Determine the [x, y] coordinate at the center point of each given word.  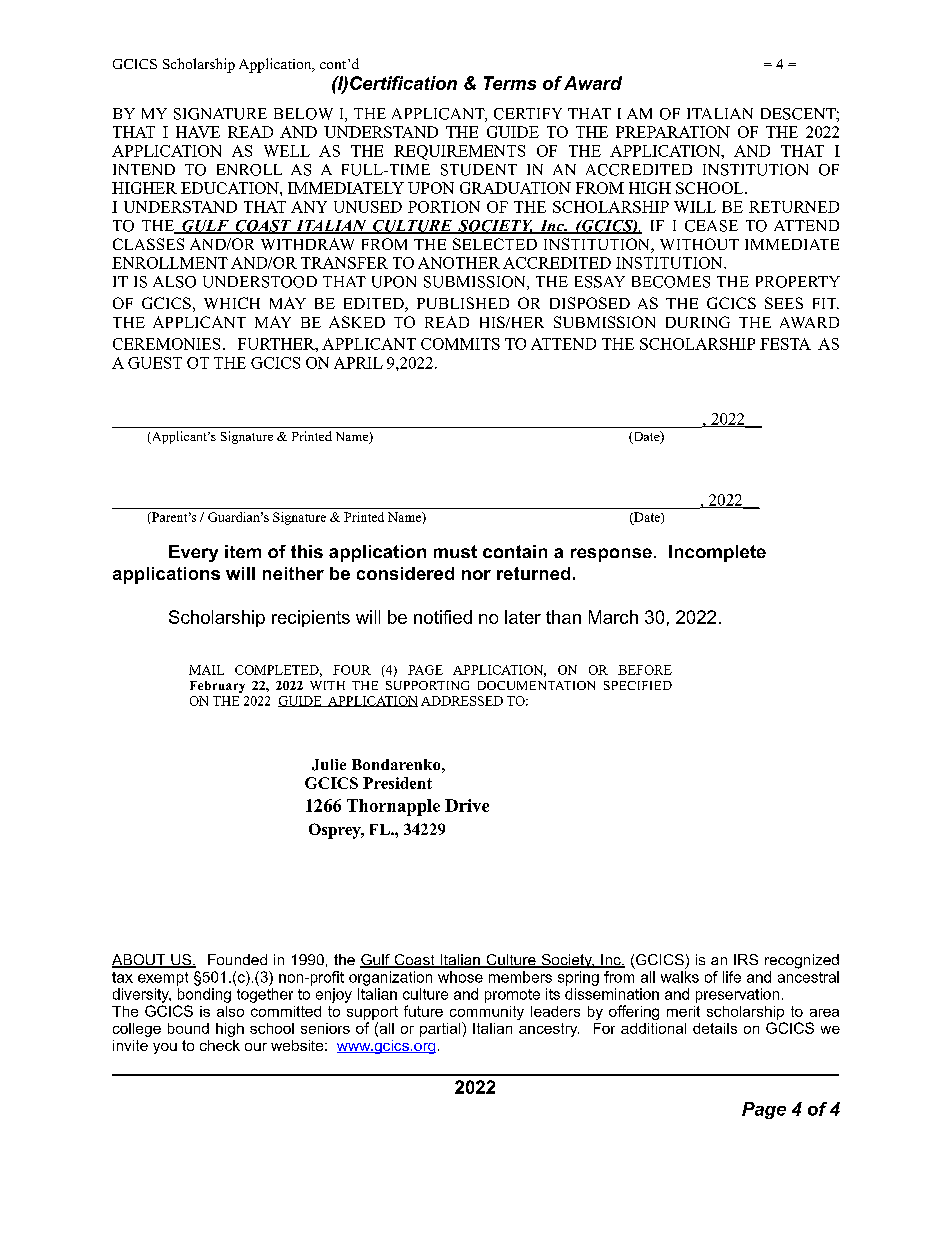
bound [188, 1028]
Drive [467, 805]
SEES [784, 303]
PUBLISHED [463, 303]
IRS [746, 959]
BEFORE [645, 670]
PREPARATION [673, 132]
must [455, 551]
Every [193, 553]
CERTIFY [528, 114]
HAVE [198, 132]
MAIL [206, 670]
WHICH [232, 303]
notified [443, 617]
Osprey [336, 831]
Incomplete [717, 553]
